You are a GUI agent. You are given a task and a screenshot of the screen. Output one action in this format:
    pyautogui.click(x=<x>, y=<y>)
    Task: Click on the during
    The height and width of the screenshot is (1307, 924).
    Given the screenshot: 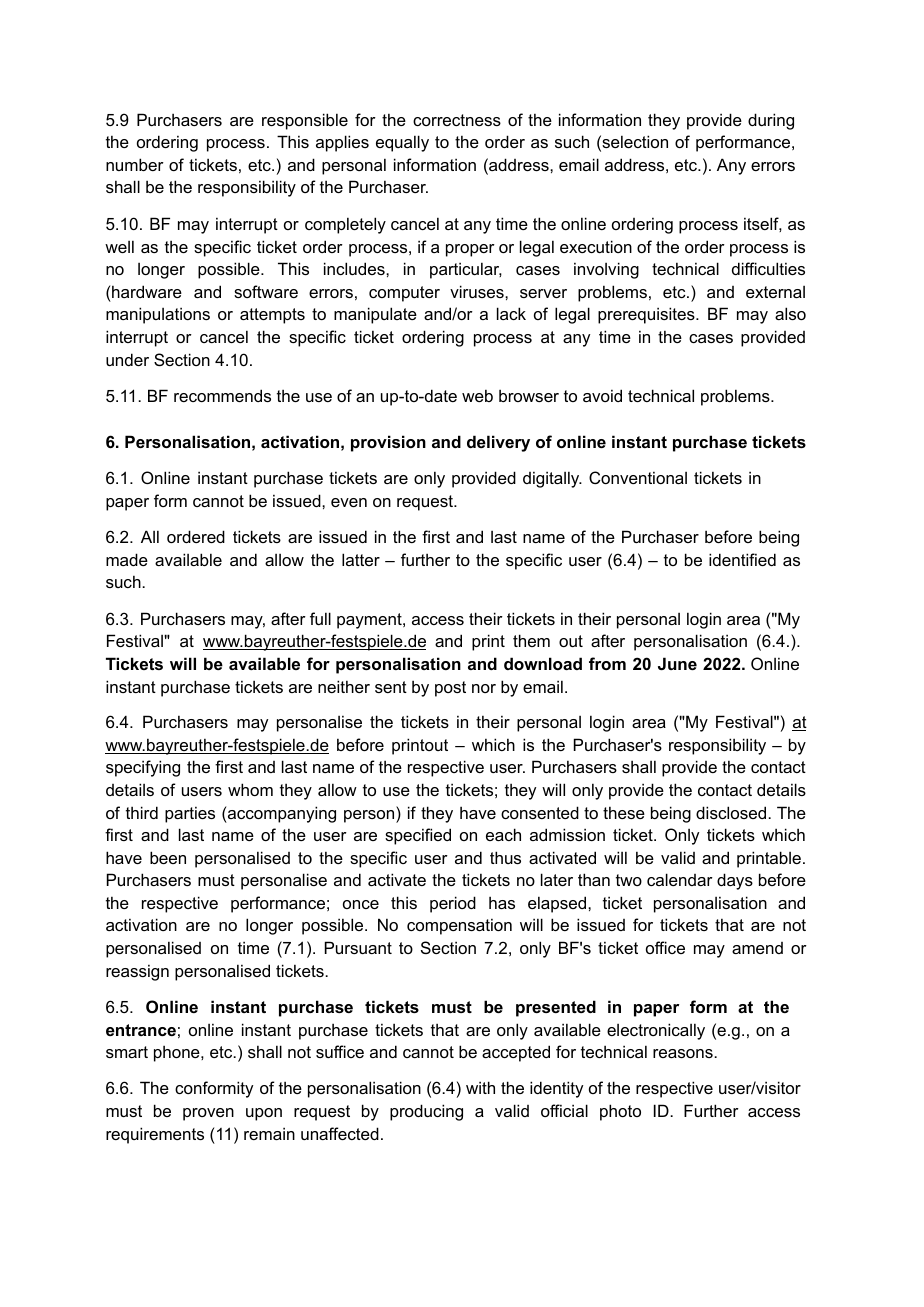 What is the action you would take?
    pyautogui.click(x=771, y=121)
